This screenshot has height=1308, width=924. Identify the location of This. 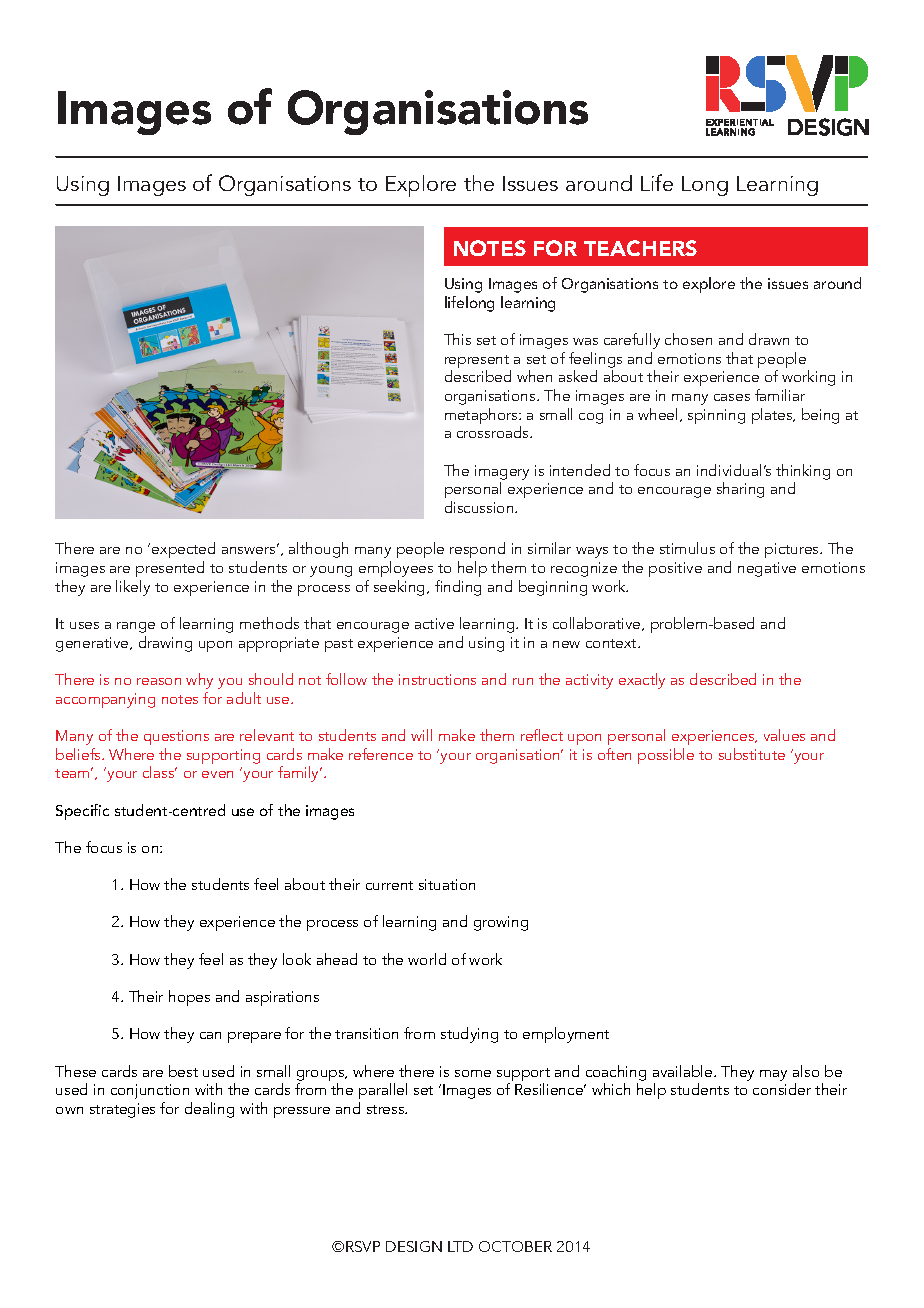
(457, 339).
